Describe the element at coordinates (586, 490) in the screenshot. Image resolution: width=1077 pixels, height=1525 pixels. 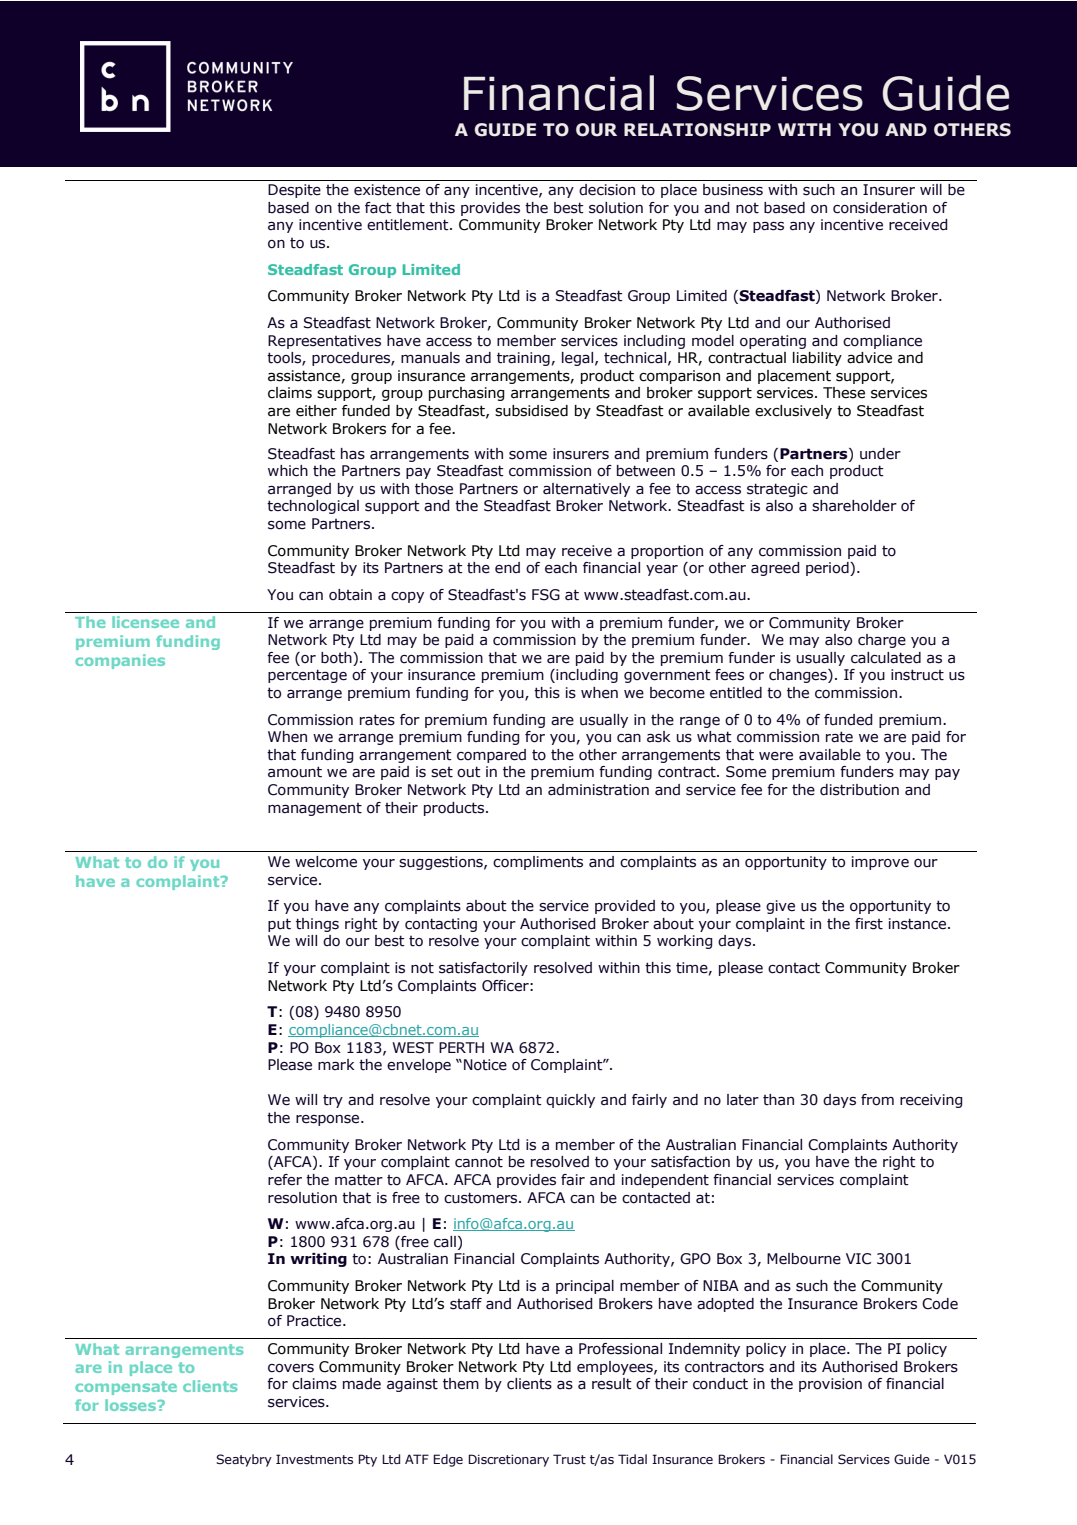
I see `alternatively` at that location.
